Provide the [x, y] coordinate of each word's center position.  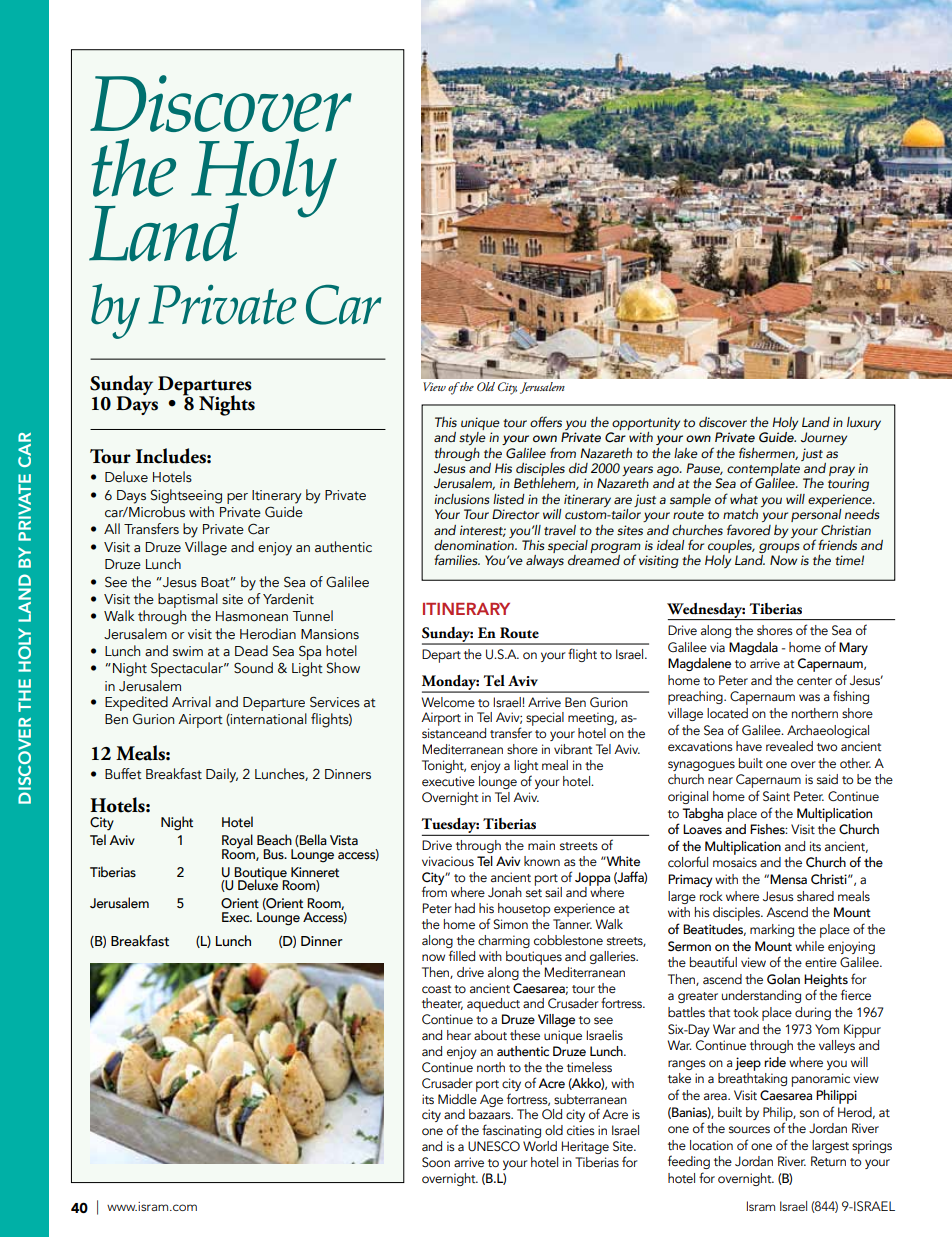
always [545, 561]
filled [462, 955]
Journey [824, 438]
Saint [776, 796]
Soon [436, 1162]
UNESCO [494, 1146]
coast [436, 989]
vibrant [573, 749]
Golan [783, 979]
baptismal [188, 600]
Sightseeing [186, 496]
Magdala [753, 648]
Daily [222, 775]
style [472, 437]
